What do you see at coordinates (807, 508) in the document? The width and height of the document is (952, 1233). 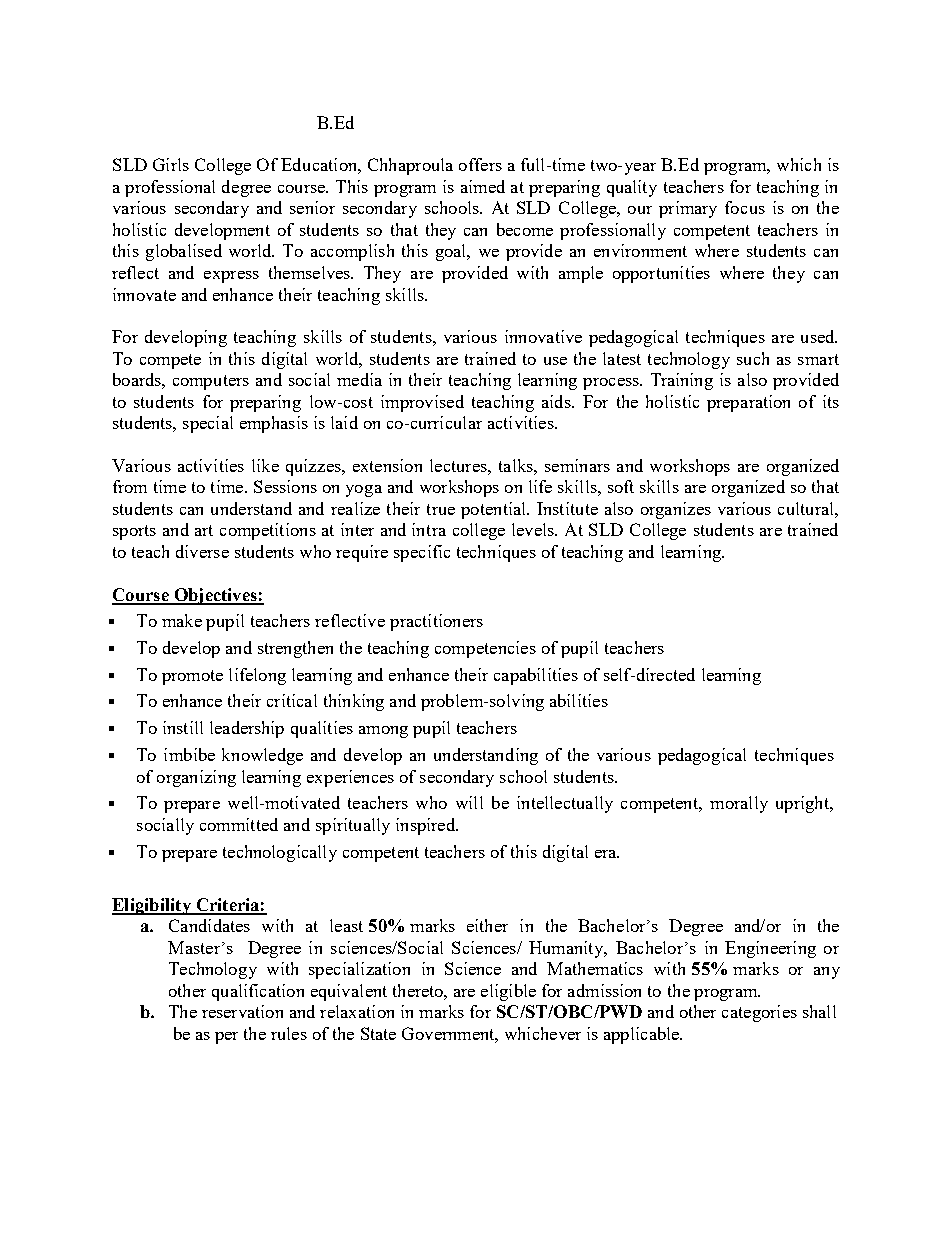 I see `cultural` at bounding box center [807, 508].
